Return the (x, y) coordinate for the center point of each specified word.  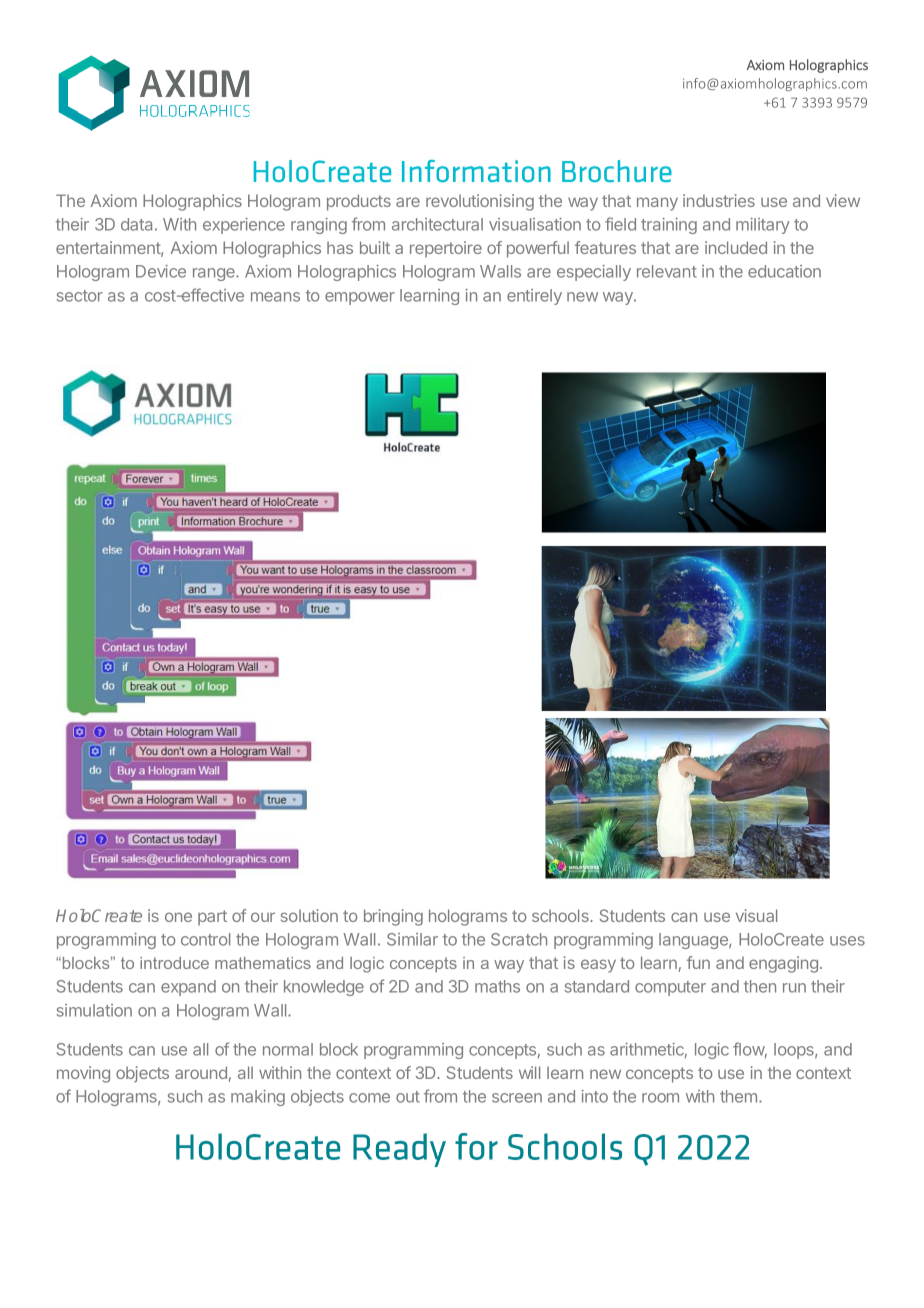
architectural (437, 224)
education (784, 271)
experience (244, 226)
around (201, 1072)
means (275, 297)
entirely (534, 297)
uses (847, 941)
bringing (393, 917)
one (178, 917)
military (763, 226)
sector (79, 296)
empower (360, 298)
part (212, 918)
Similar (412, 939)
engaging (783, 964)
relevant (667, 271)
